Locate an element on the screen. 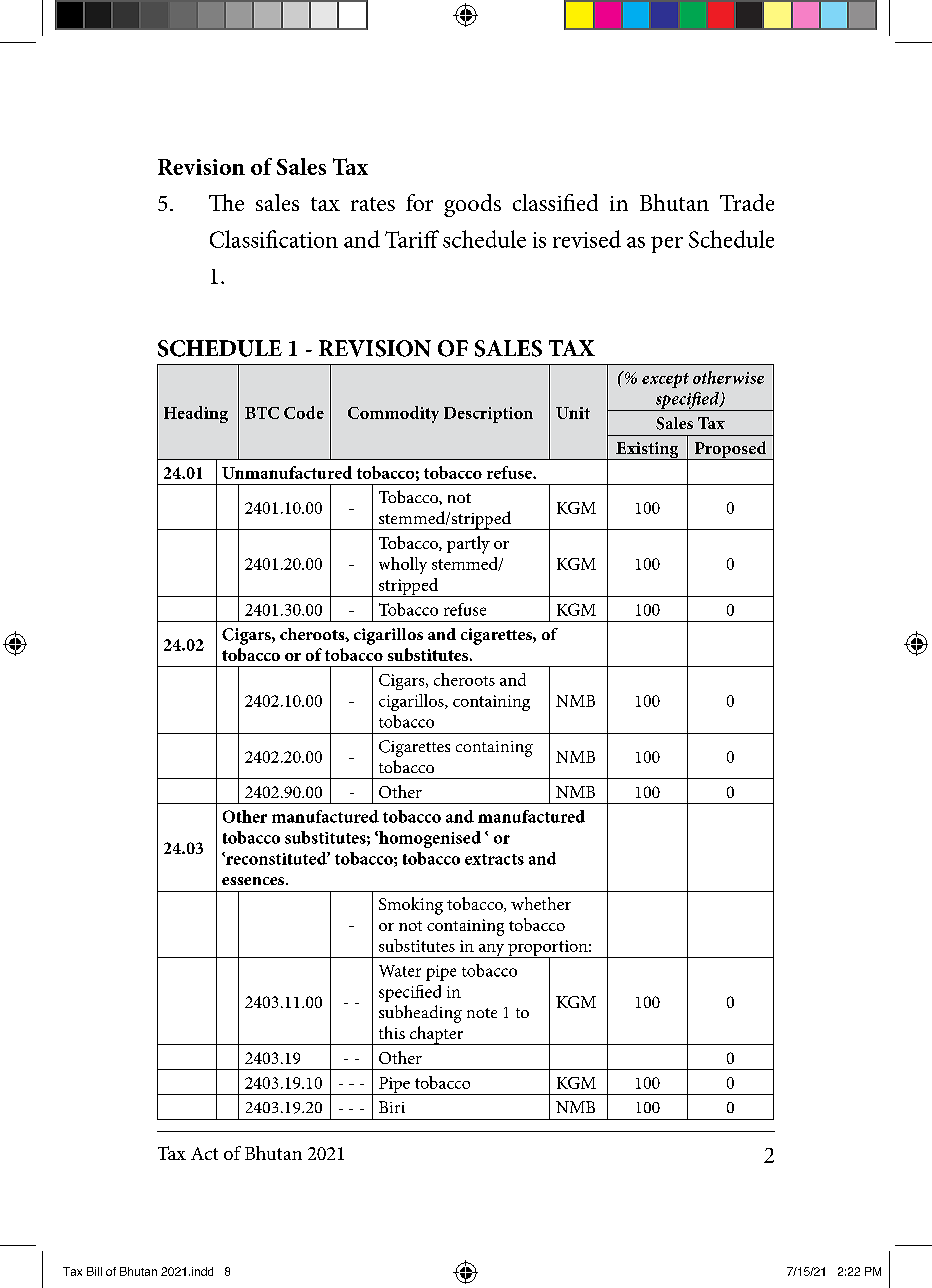 The image size is (932, 1288). Bill is located at coordinates (94, 1271).
